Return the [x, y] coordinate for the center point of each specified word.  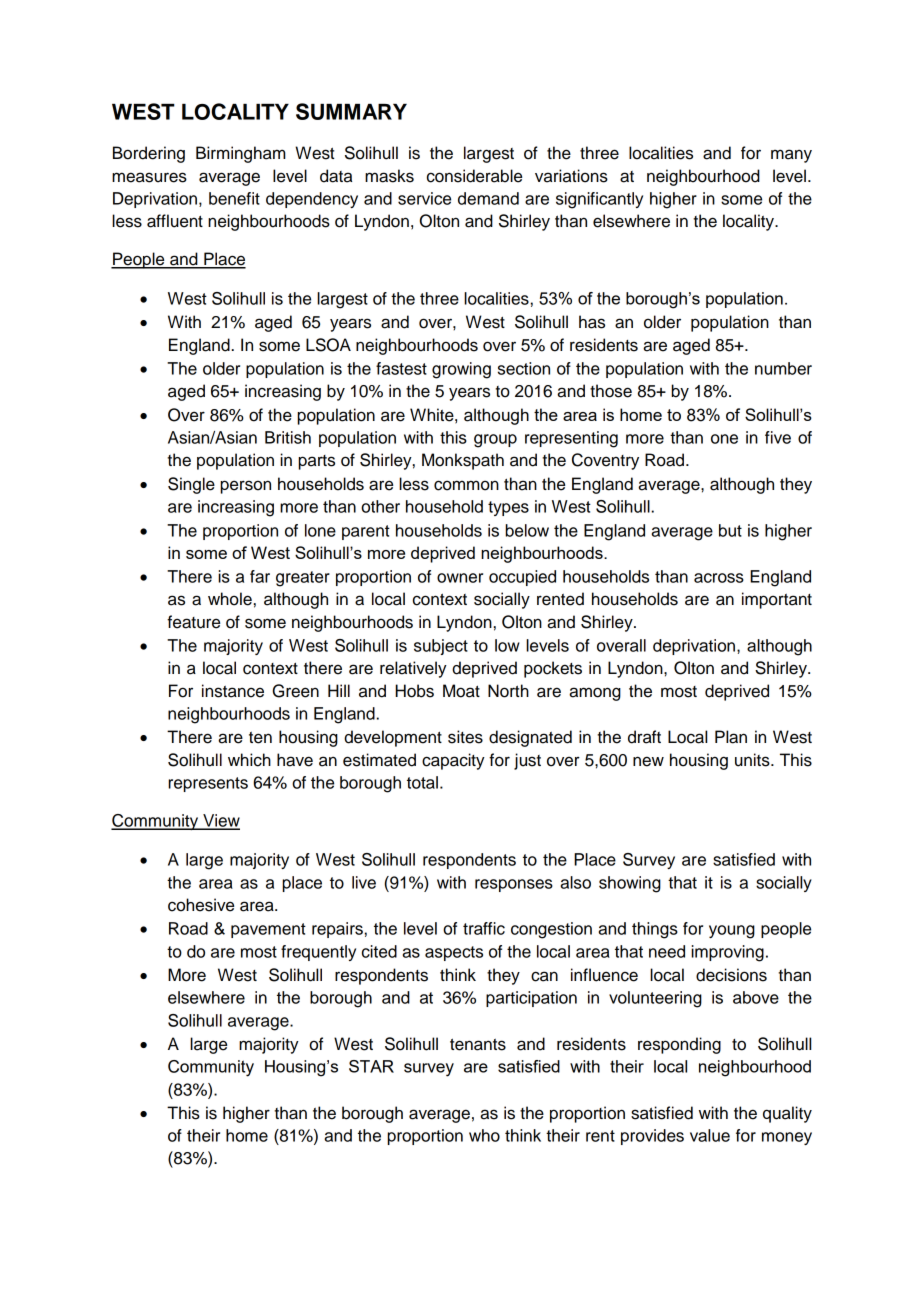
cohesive [201, 905]
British [288, 437]
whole [230, 599]
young [732, 932]
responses [514, 885]
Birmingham [241, 154]
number [783, 368]
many [791, 156]
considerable [474, 176]
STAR [371, 1066]
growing [461, 370]
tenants [478, 1044]
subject [441, 647]
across [719, 578]
